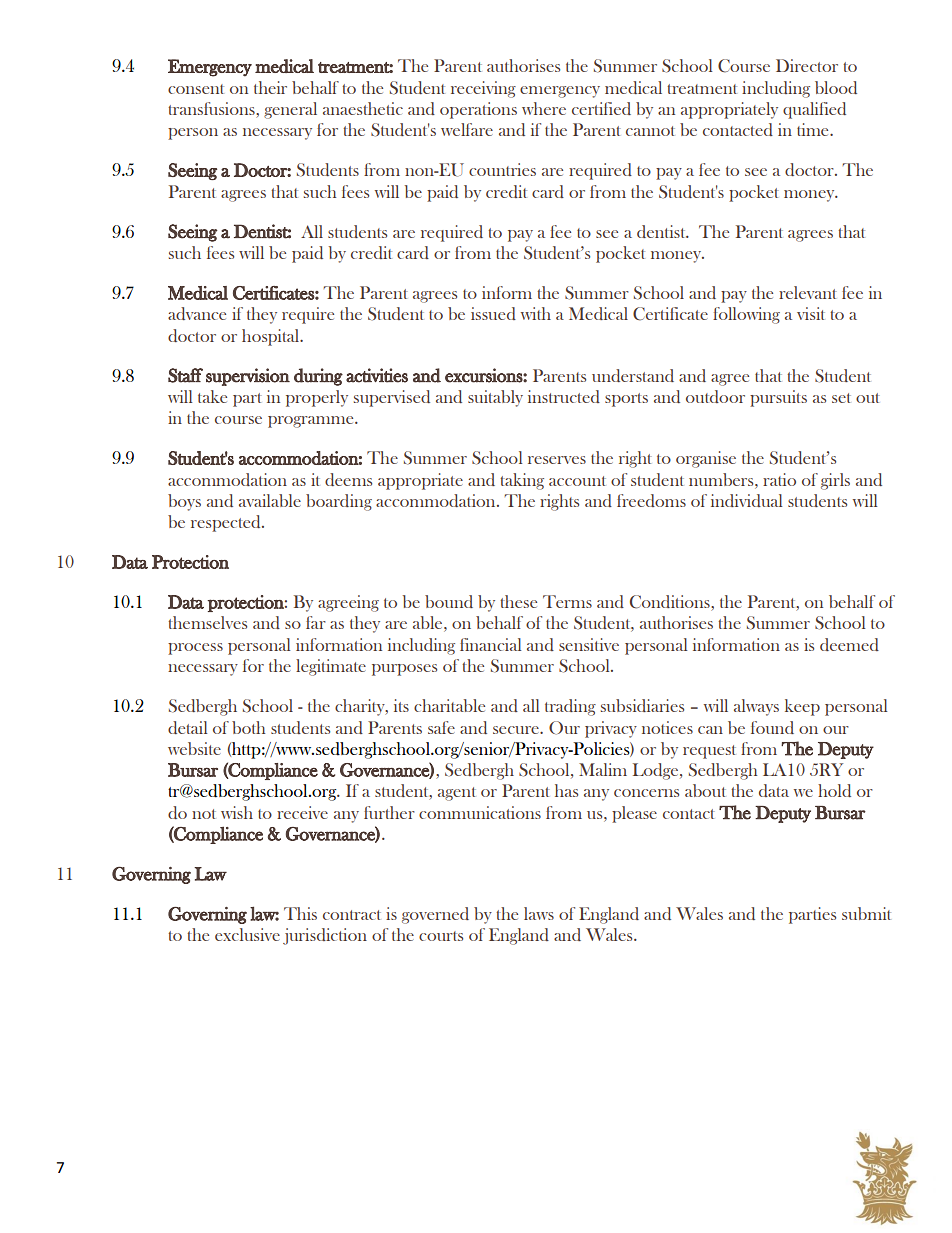 The width and height of the screenshot is (952, 1233). I want to click on individual, so click(747, 500).
